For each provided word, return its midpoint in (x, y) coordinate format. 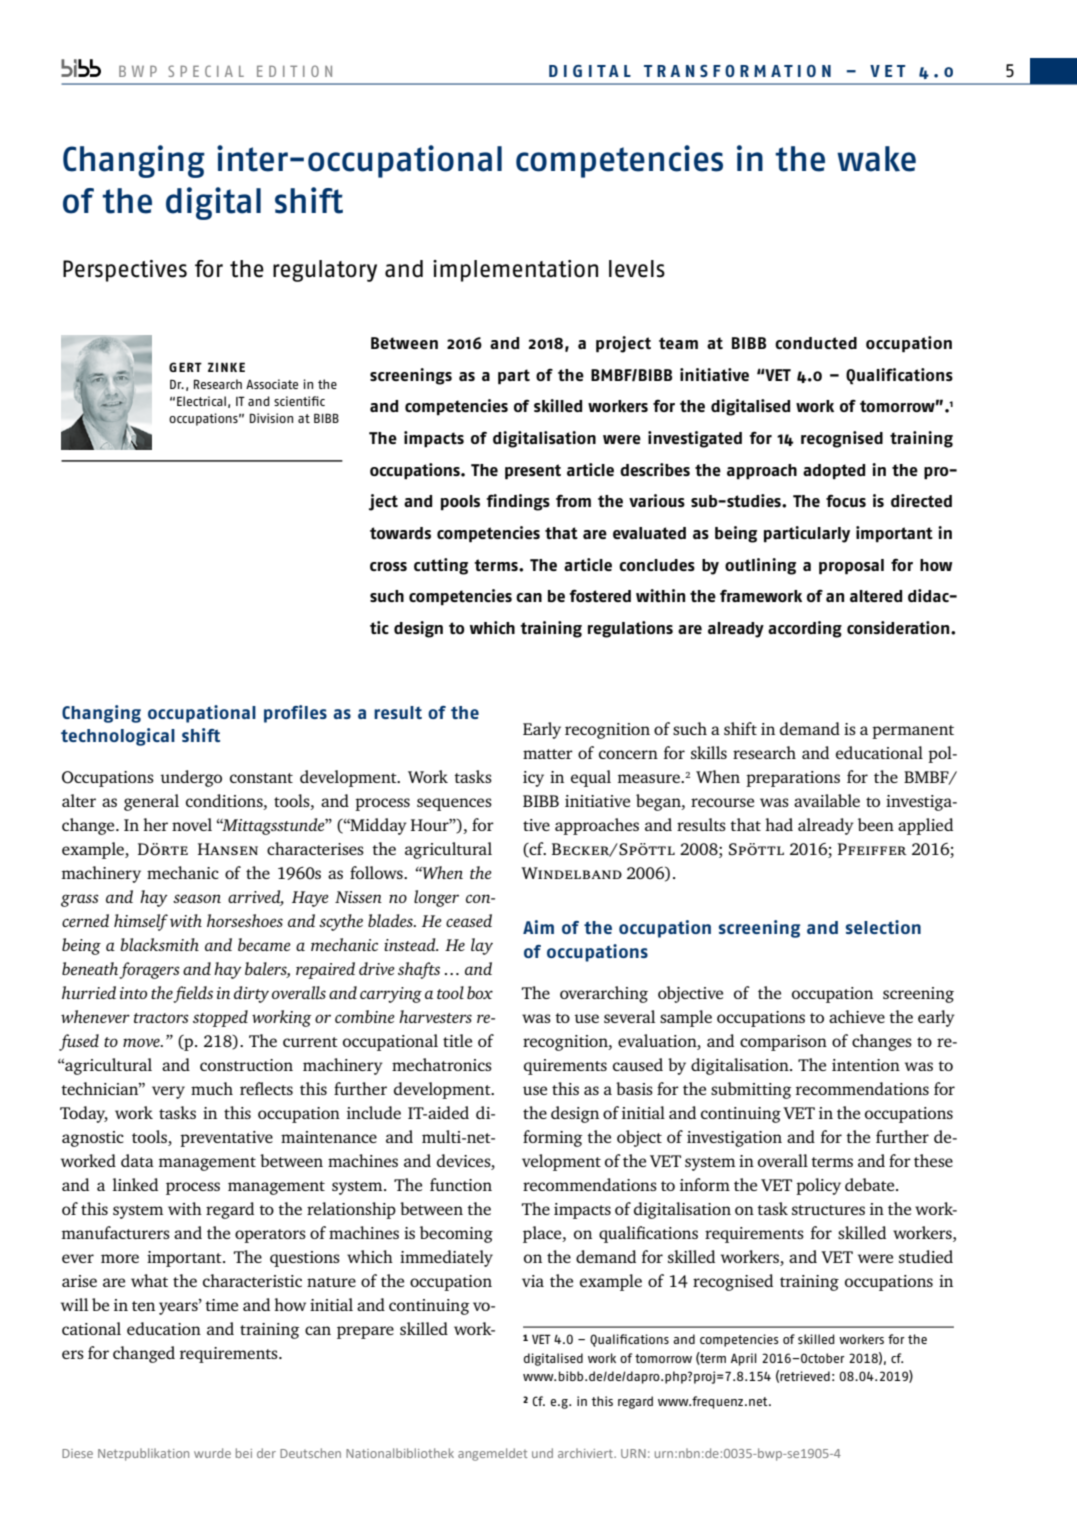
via (533, 1281)
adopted (834, 472)
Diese (77, 1453)
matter (548, 754)
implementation (515, 271)
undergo (191, 778)
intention (866, 1065)
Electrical (201, 401)
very (168, 1092)
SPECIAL (206, 71)
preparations (793, 779)
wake (876, 159)
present (533, 472)
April (744, 1359)
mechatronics (442, 1064)
